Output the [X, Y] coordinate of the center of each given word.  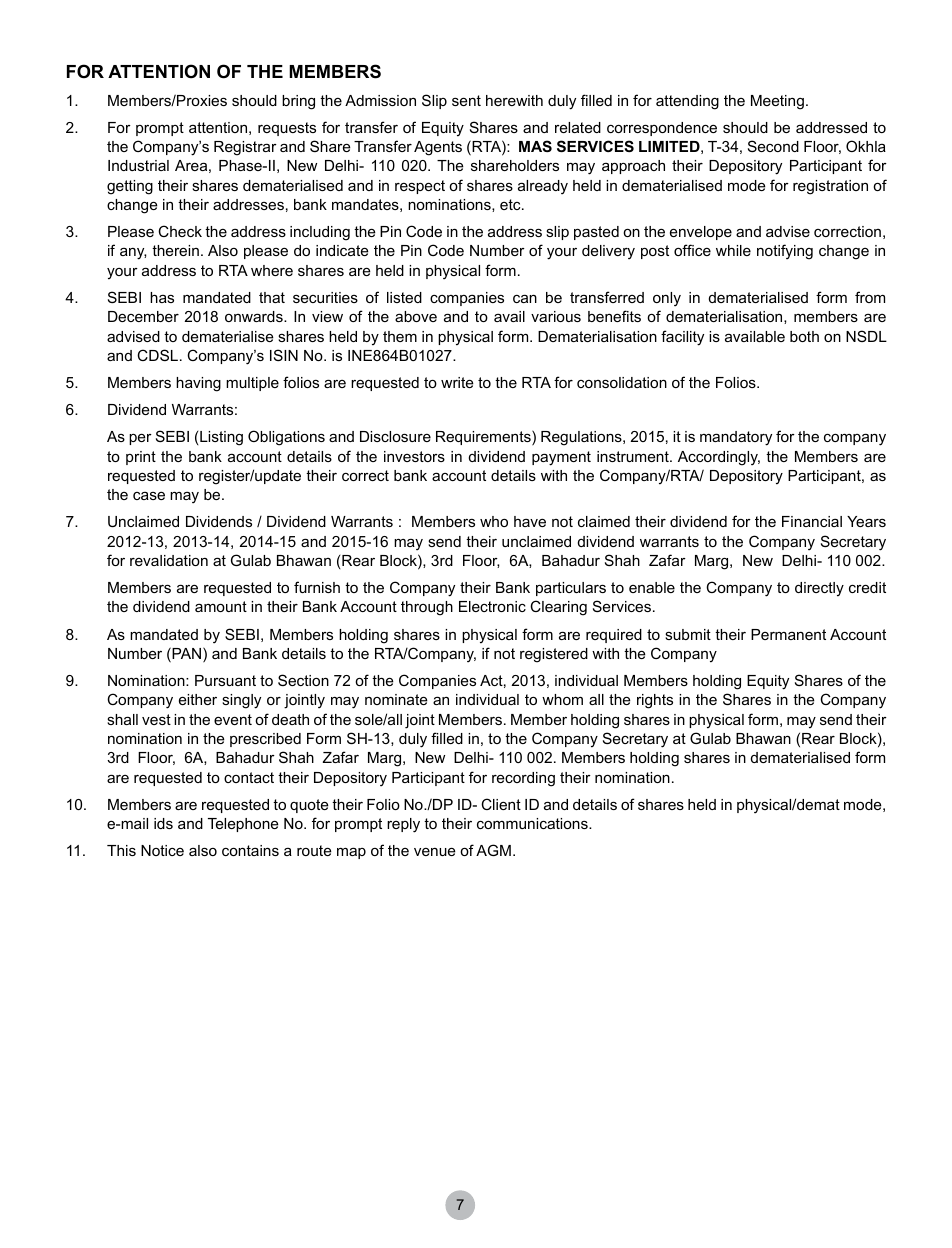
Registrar [245, 148]
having [198, 384]
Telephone [243, 825]
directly [819, 589]
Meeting [777, 102]
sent [466, 100]
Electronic [492, 606]
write [457, 382]
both [804, 336]
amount [221, 606]
